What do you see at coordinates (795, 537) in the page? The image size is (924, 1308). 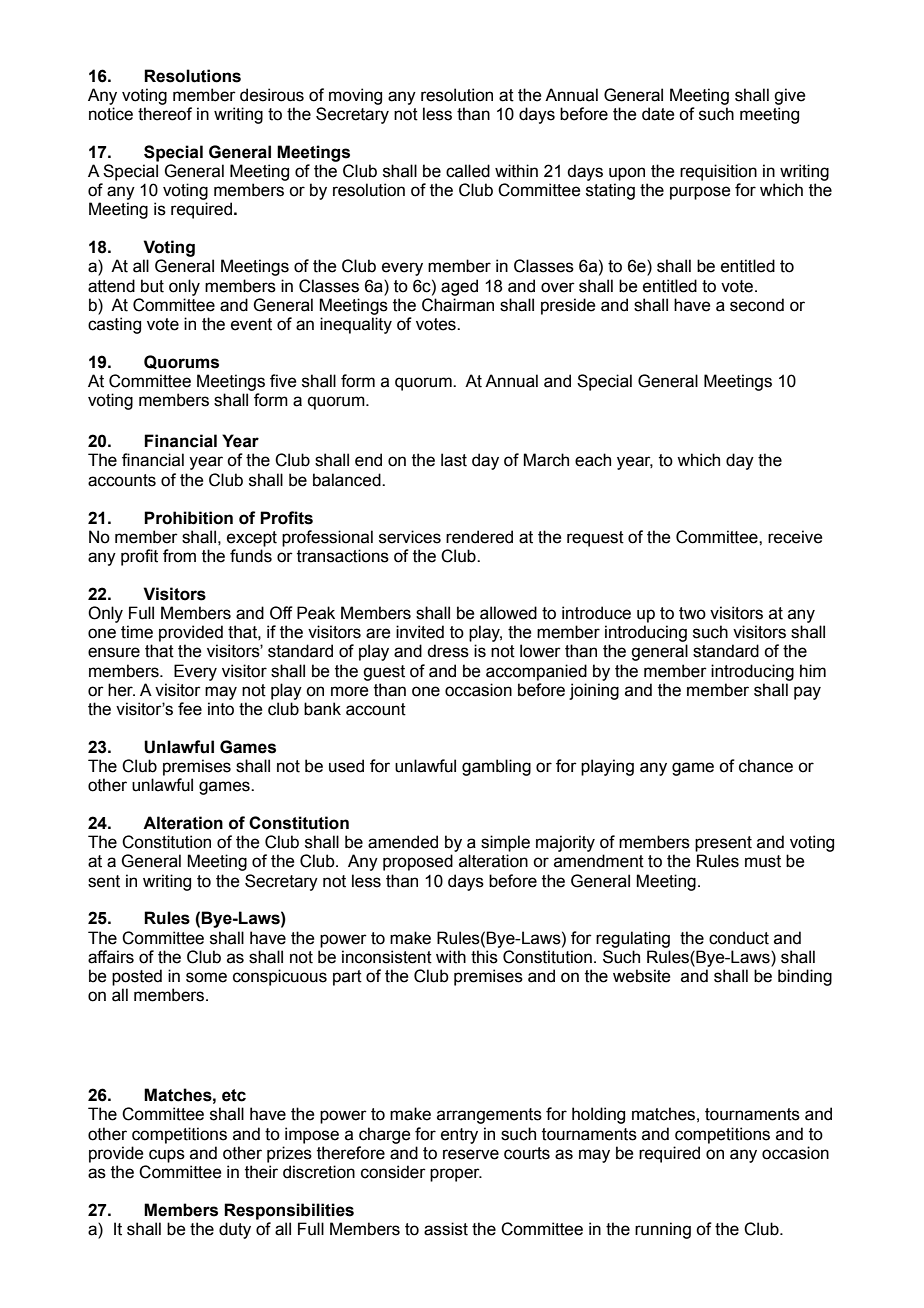 I see `receive` at bounding box center [795, 537].
